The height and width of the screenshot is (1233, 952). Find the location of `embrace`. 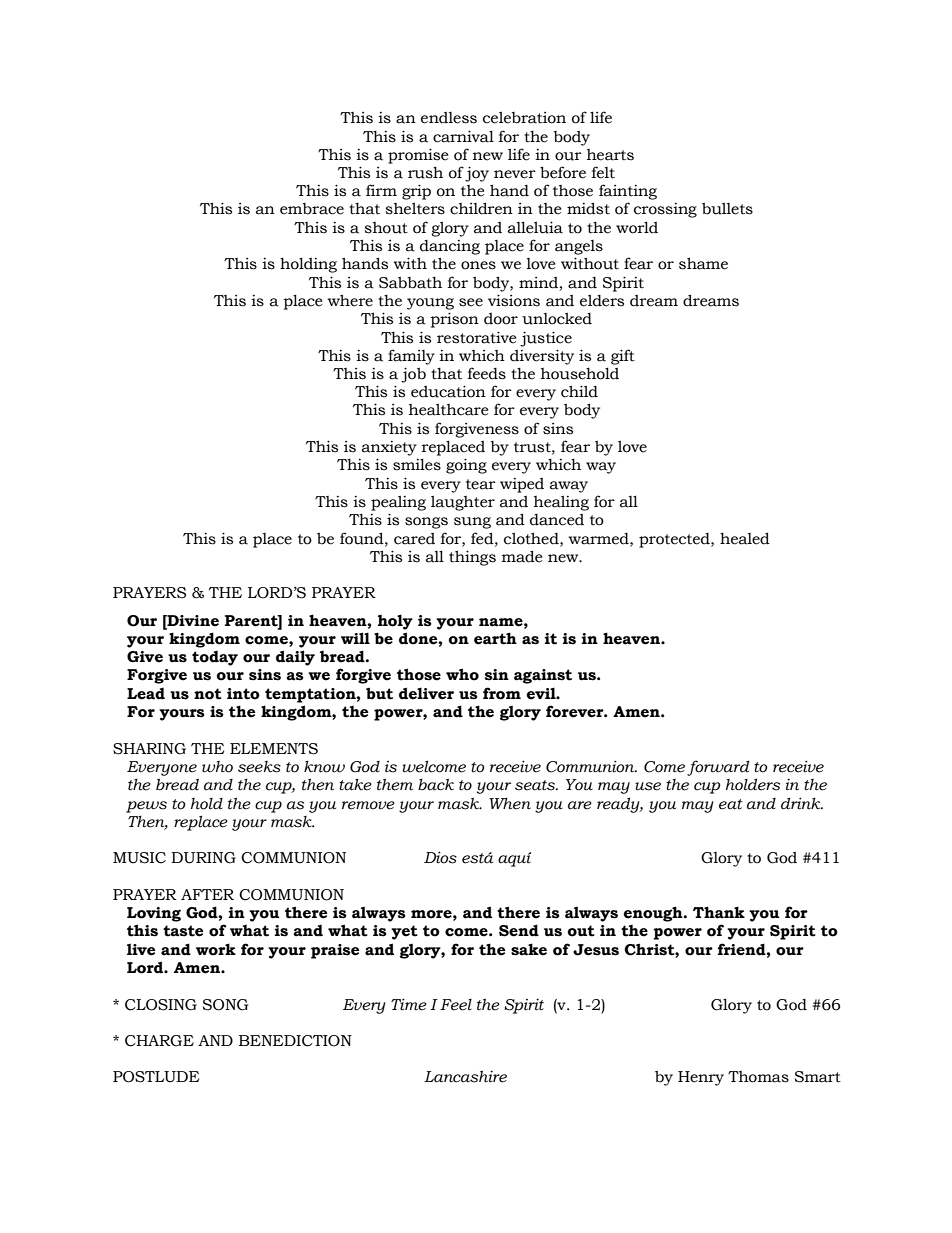

embrace is located at coordinates (312, 209).
